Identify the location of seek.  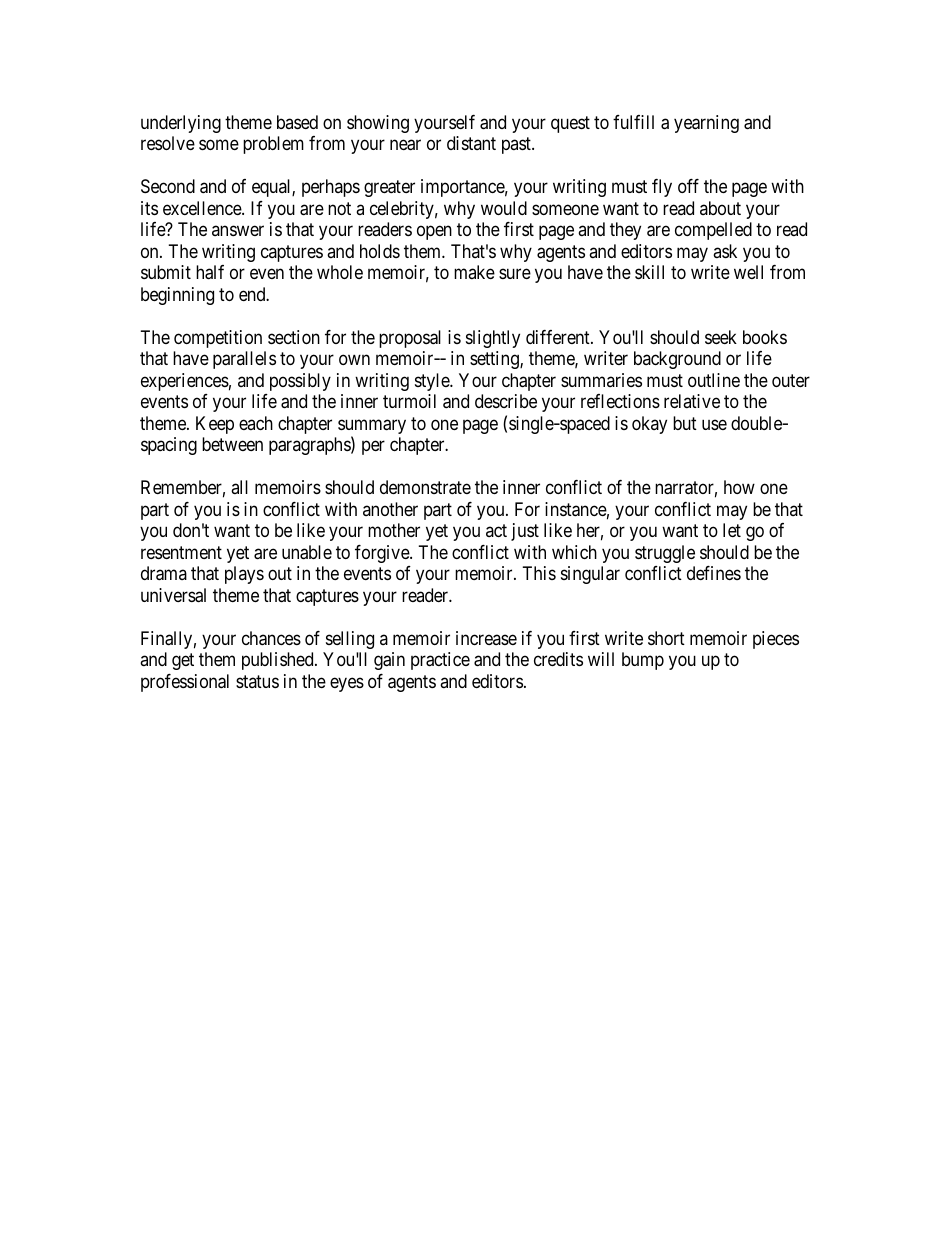
(721, 337).
